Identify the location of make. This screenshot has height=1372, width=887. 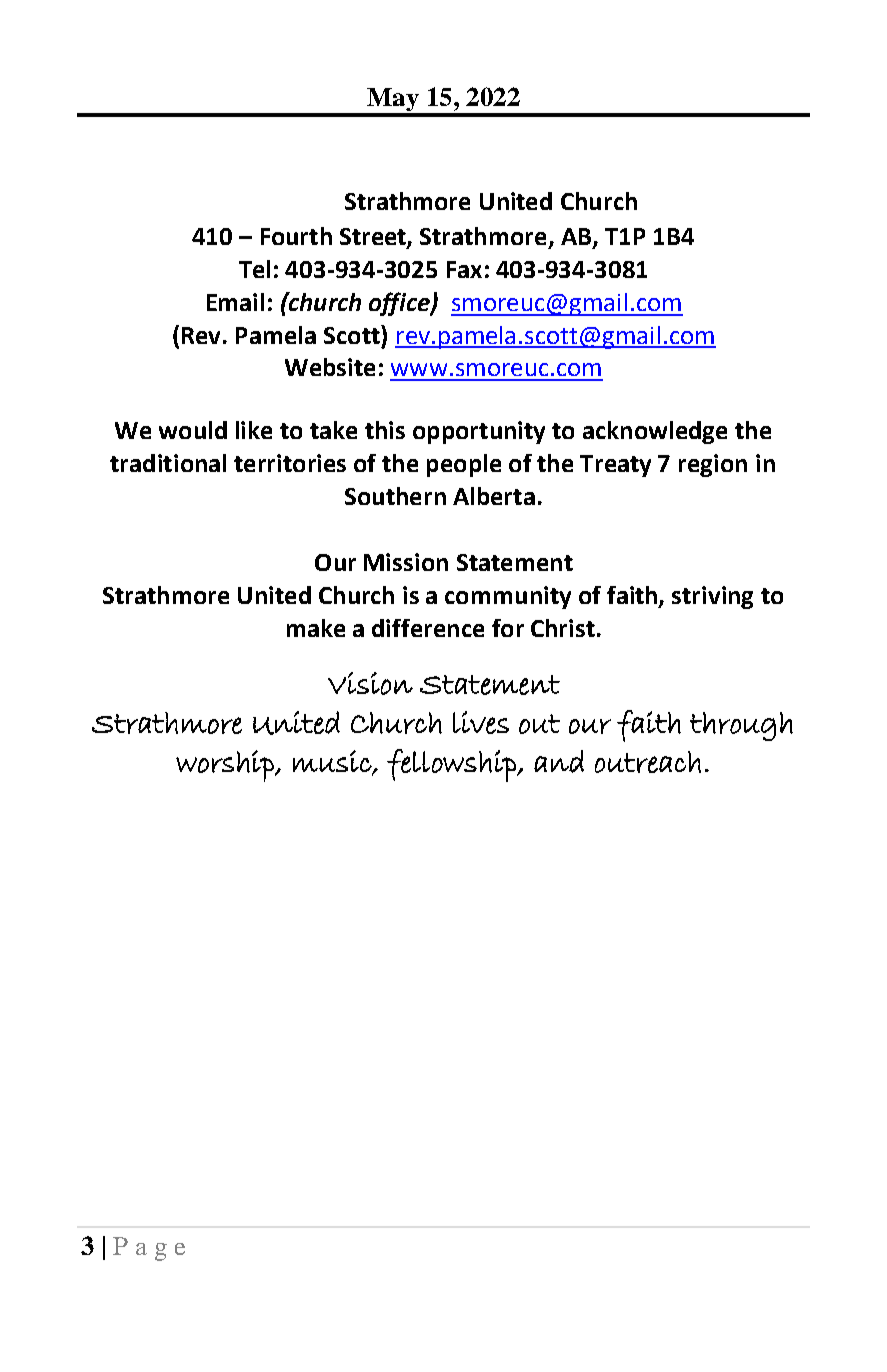
(316, 628).
